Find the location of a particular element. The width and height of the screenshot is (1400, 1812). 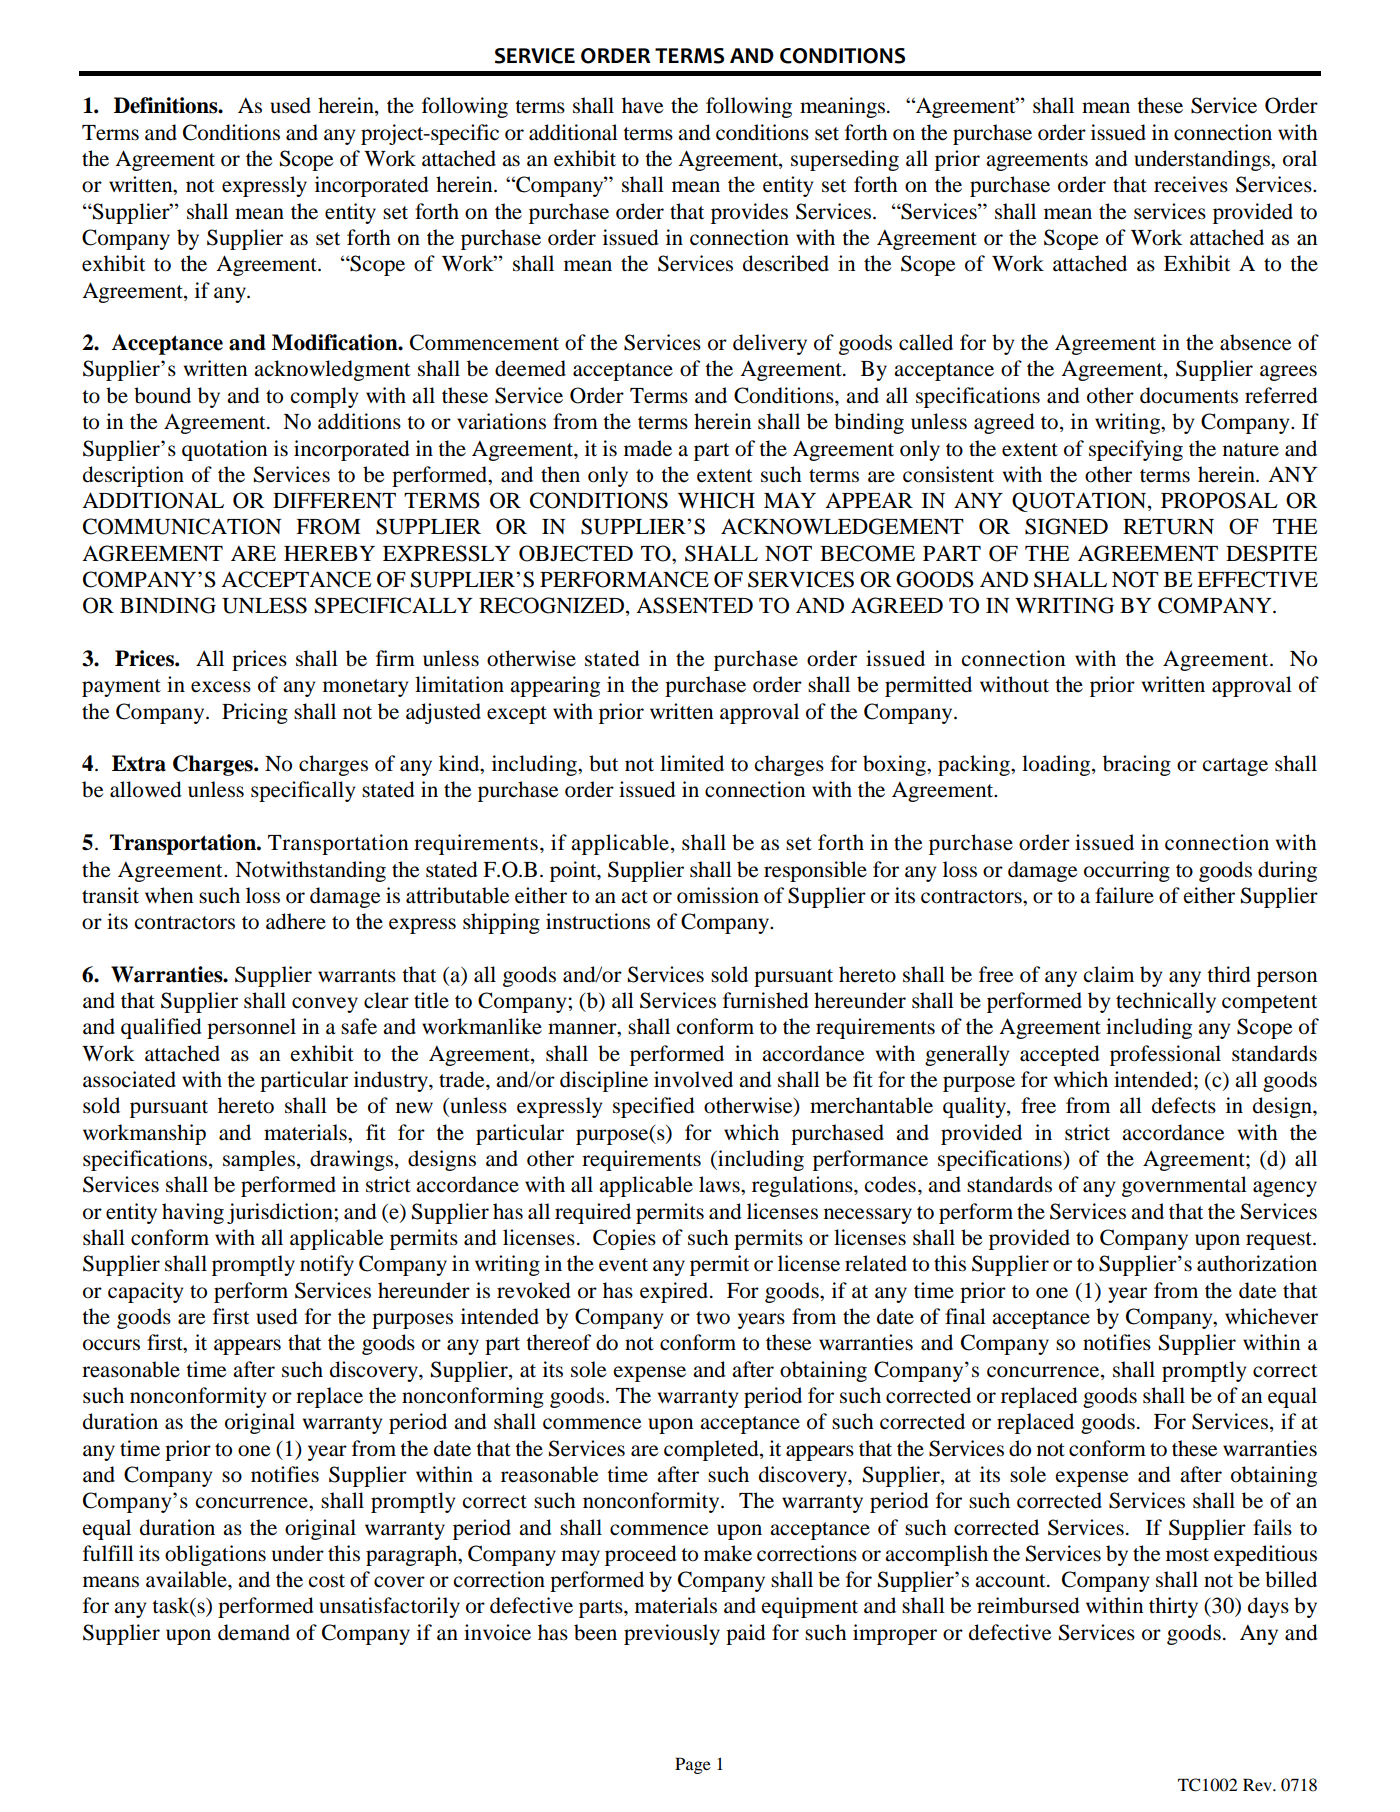

demand is located at coordinates (254, 1632).
